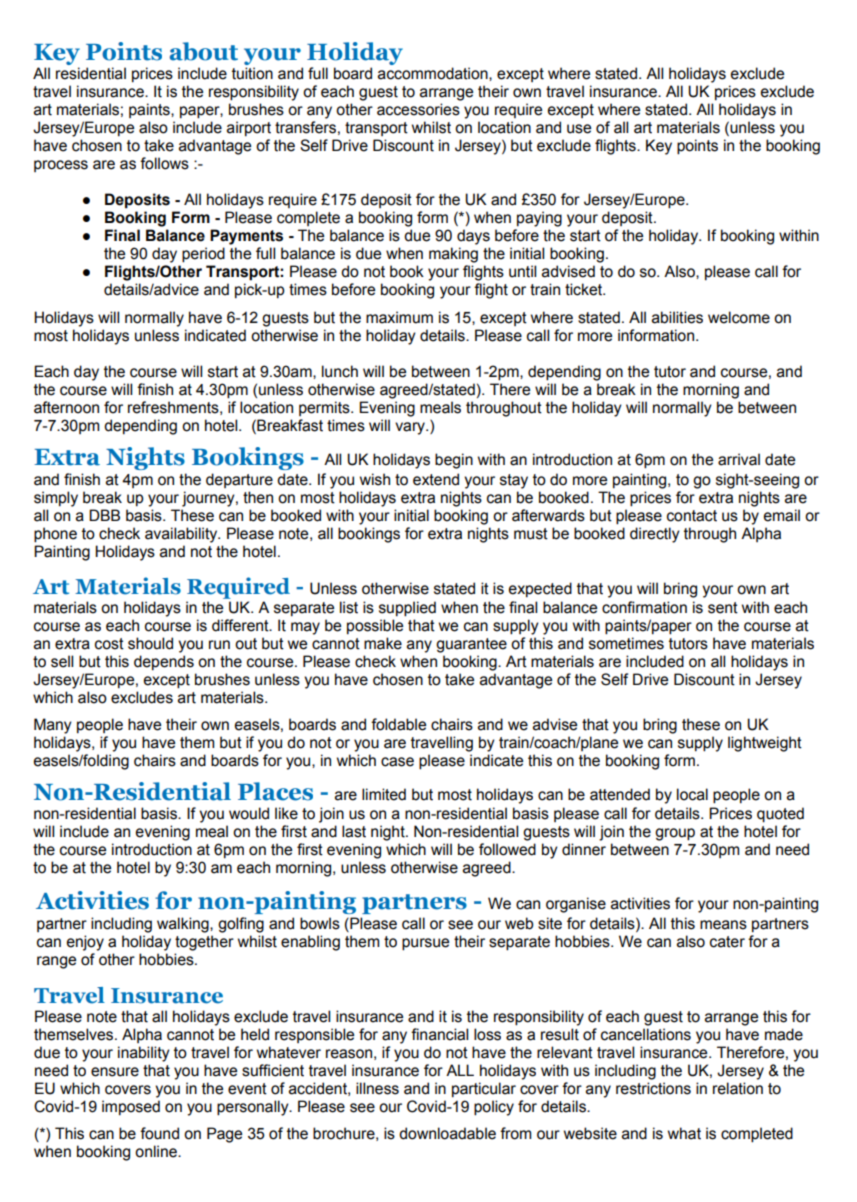  I want to click on use, so click(579, 129).
